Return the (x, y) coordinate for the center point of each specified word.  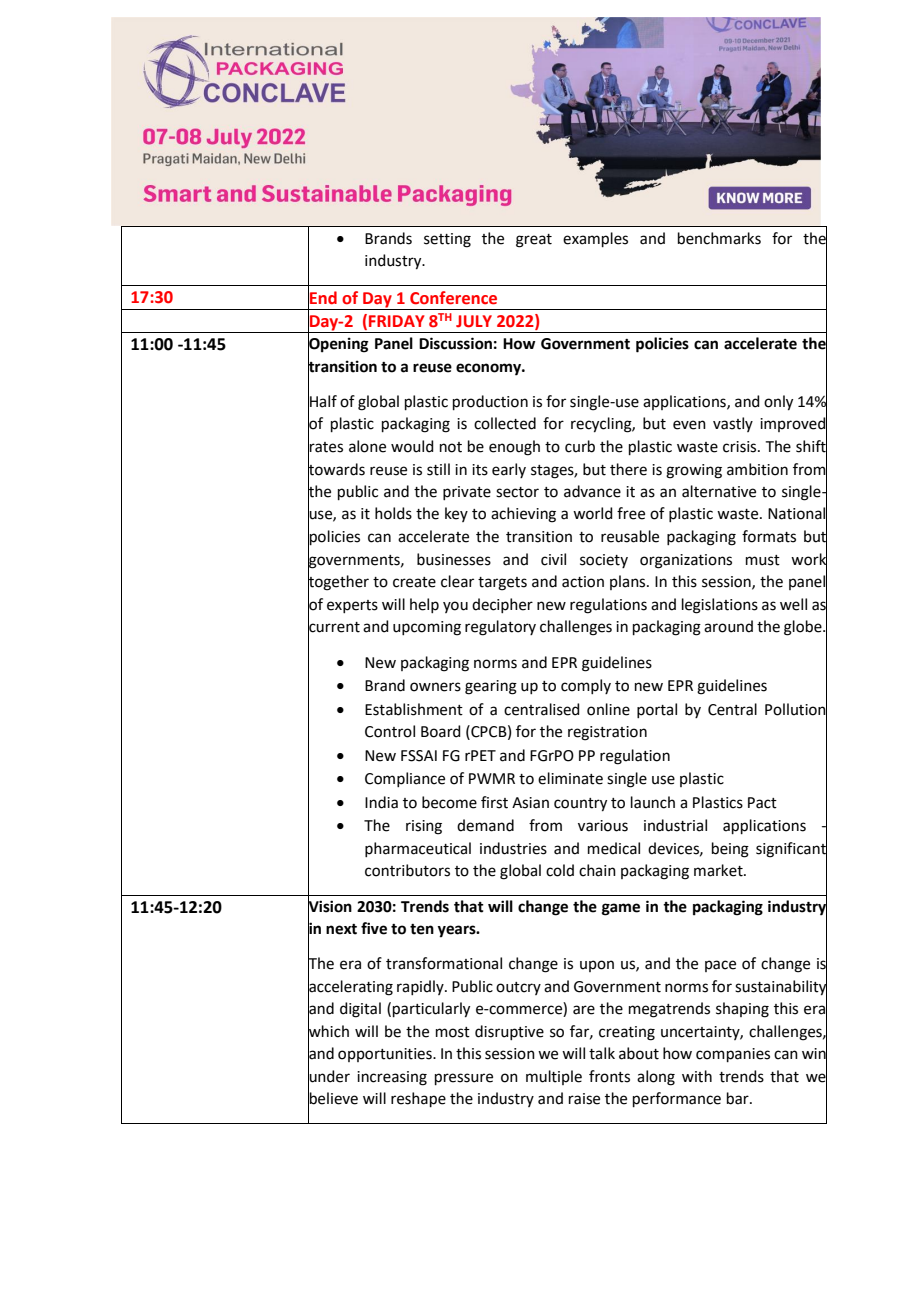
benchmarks (719, 238)
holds (393, 513)
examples (595, 239)
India (381, 802)
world (593, 513)
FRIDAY (397, 321)
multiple (554, 1077)
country (580, 805)
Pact (762, 803)
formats (769, 536)
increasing (392, 1078)
